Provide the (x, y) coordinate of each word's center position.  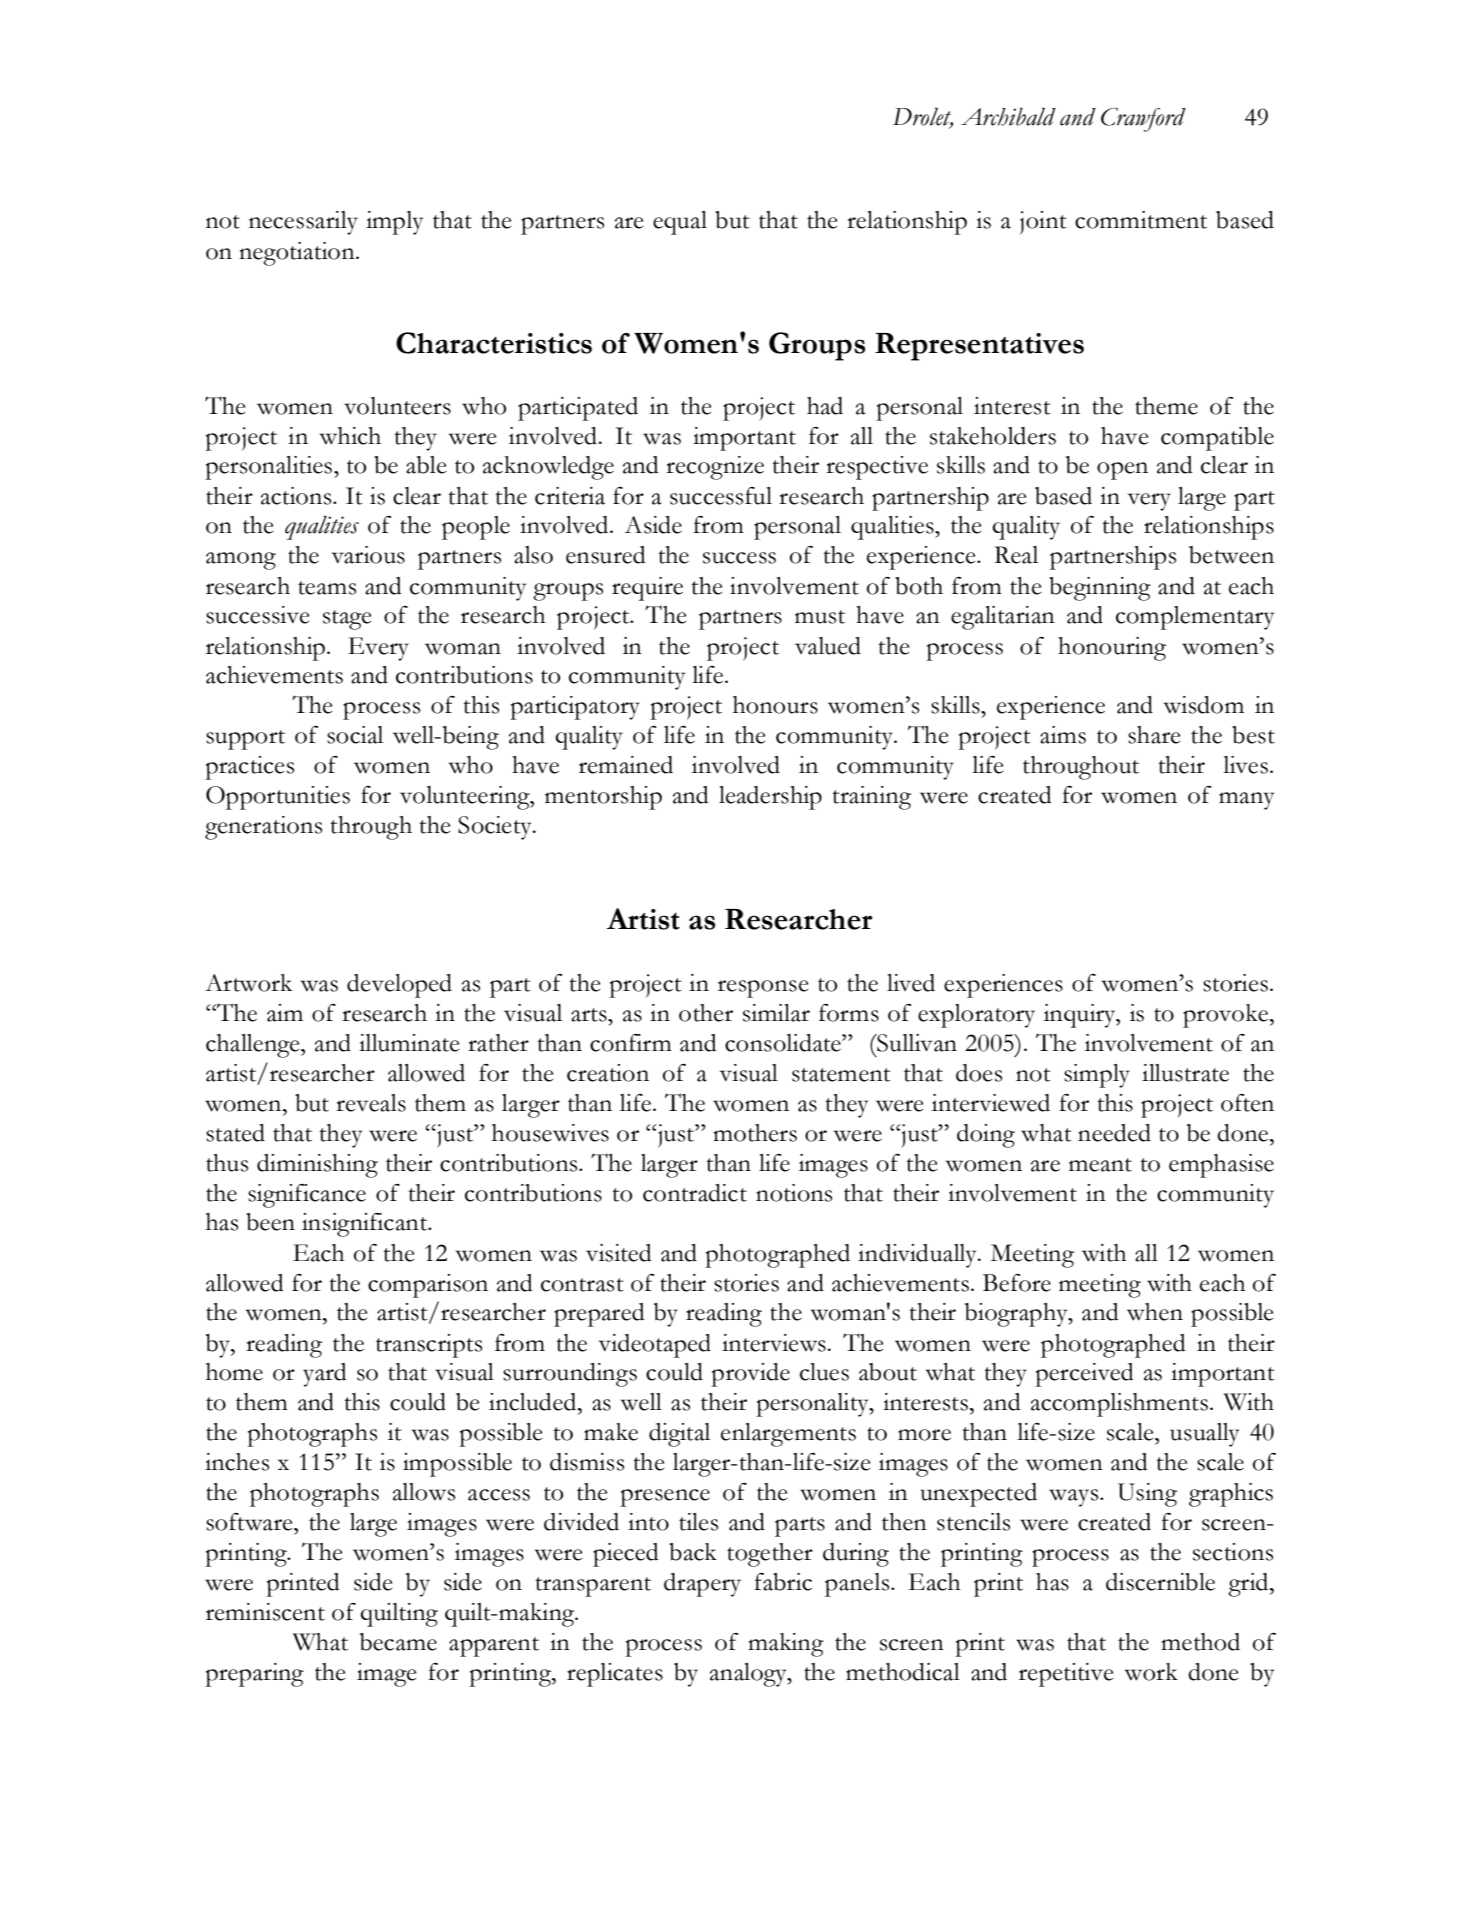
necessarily (303, 223)
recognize (715, 468)
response (763, 989)
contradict (695, 1193)
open (1122, 471)
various (368, 555)
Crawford (1143, 120)
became (398, 1642)
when (1155, 1312)
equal (680, 223)
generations (263, 828)
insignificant (366, 1225)
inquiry (1081, 1016)
